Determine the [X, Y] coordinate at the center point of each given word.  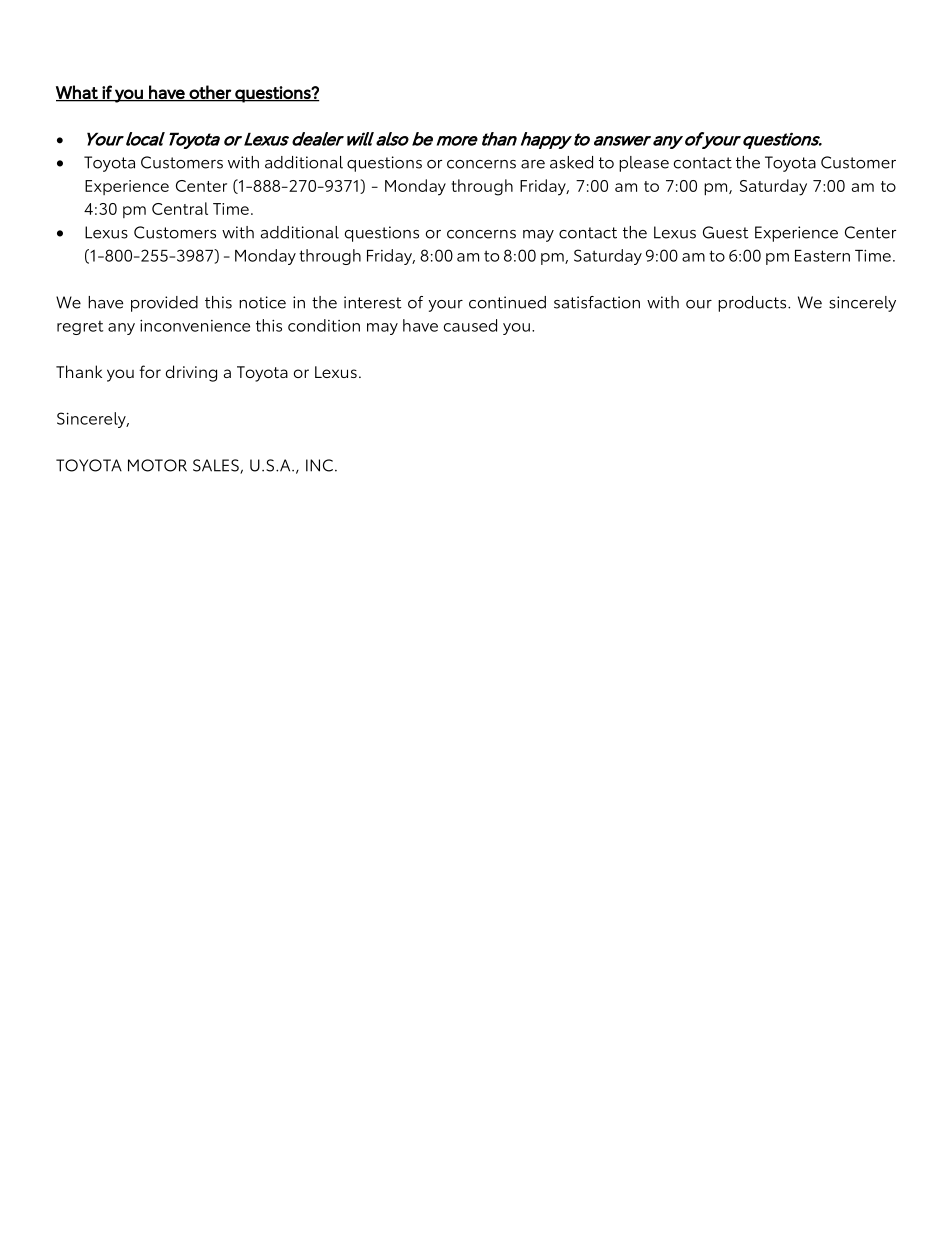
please [644, 164]
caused [470, 325]
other [210, 93]
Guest [726, 232]
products [753, 304]
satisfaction [597, 302]
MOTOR [157, 465]
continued [507, 302]
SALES [217, 466]
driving [191, 373]
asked [571, 162]
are [533, 164]
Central [180, 208]
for [150, 371]
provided [164, 304]
